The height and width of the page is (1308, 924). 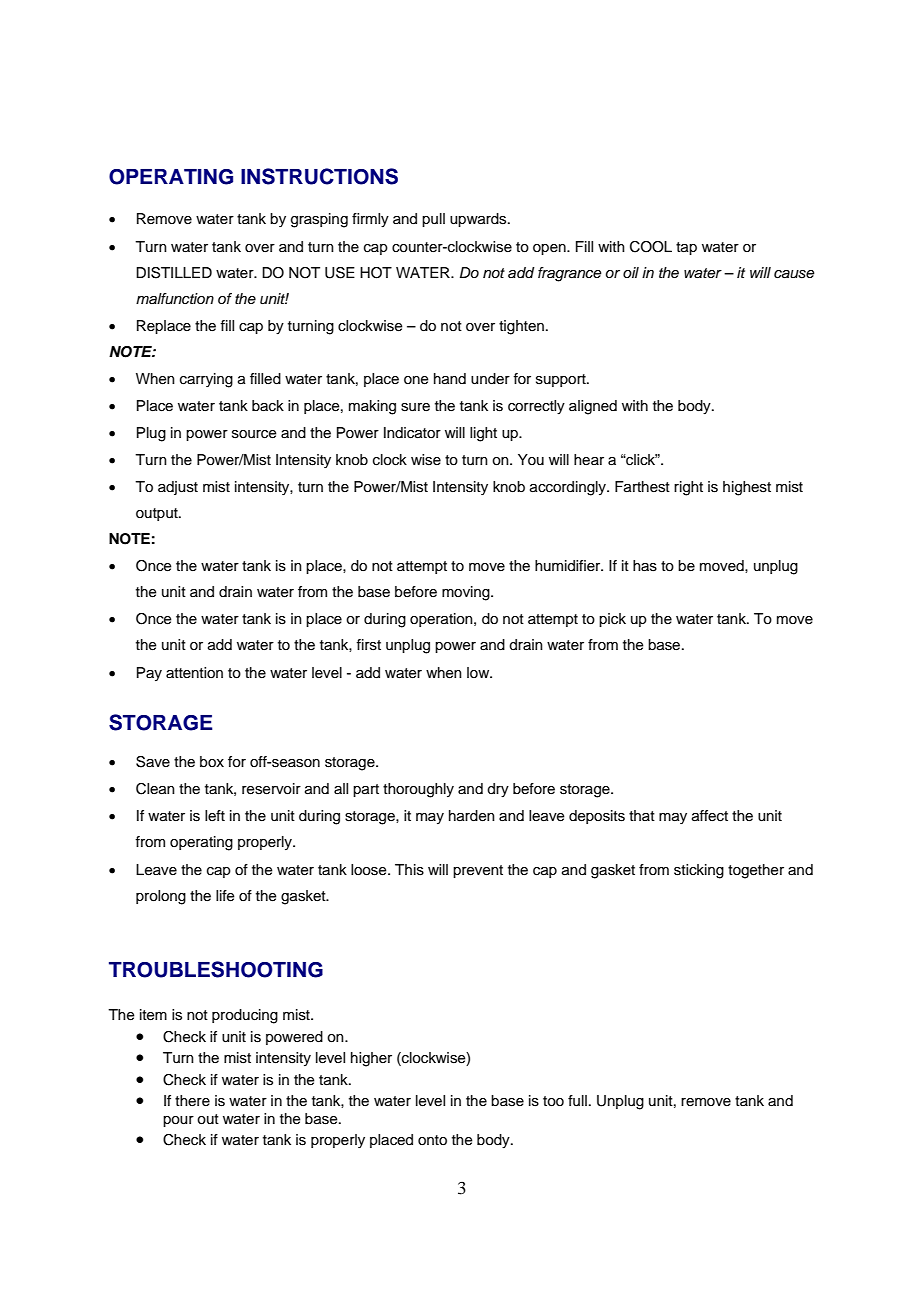 What do you see at coordinates (498, 790) in the page?
I see `dry` at bounding box center [498, 790].
